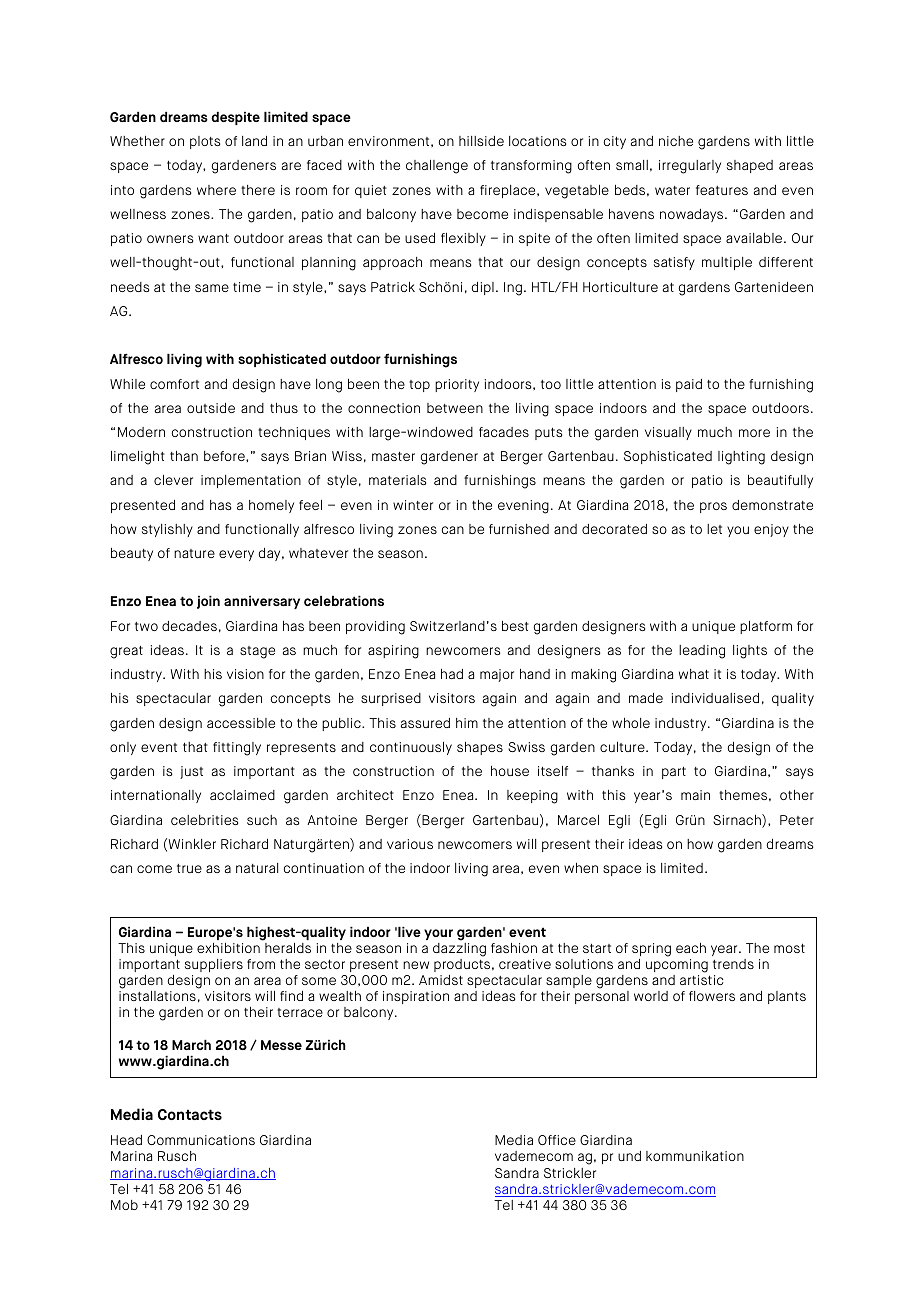 The width and height of the document is (924, 1308). What do you see at coordinates (216, 190) in the document?
I see `where` at bounding box center [216, 190].
